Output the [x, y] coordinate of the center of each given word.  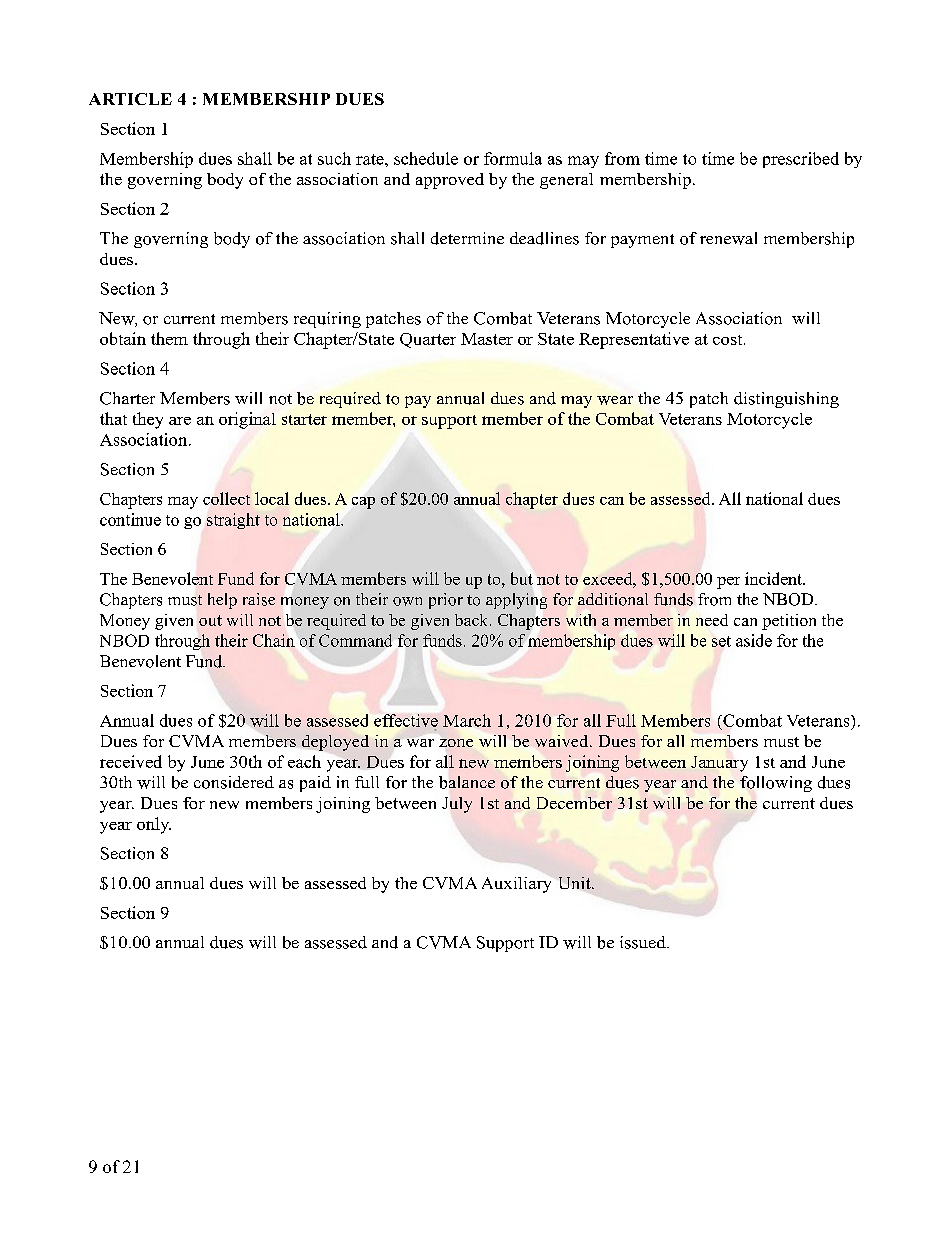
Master [487, 339]
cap [363, 503]
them [169, 338]
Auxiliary [516, 885]
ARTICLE [130, 99]
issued [644, 942]
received [131, 761]
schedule [426, 158]
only [154, 825]
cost [729, 340]
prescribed [801, 160]
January [719, 764]
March [467, 720]
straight [233, 521]
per [728, 583]
